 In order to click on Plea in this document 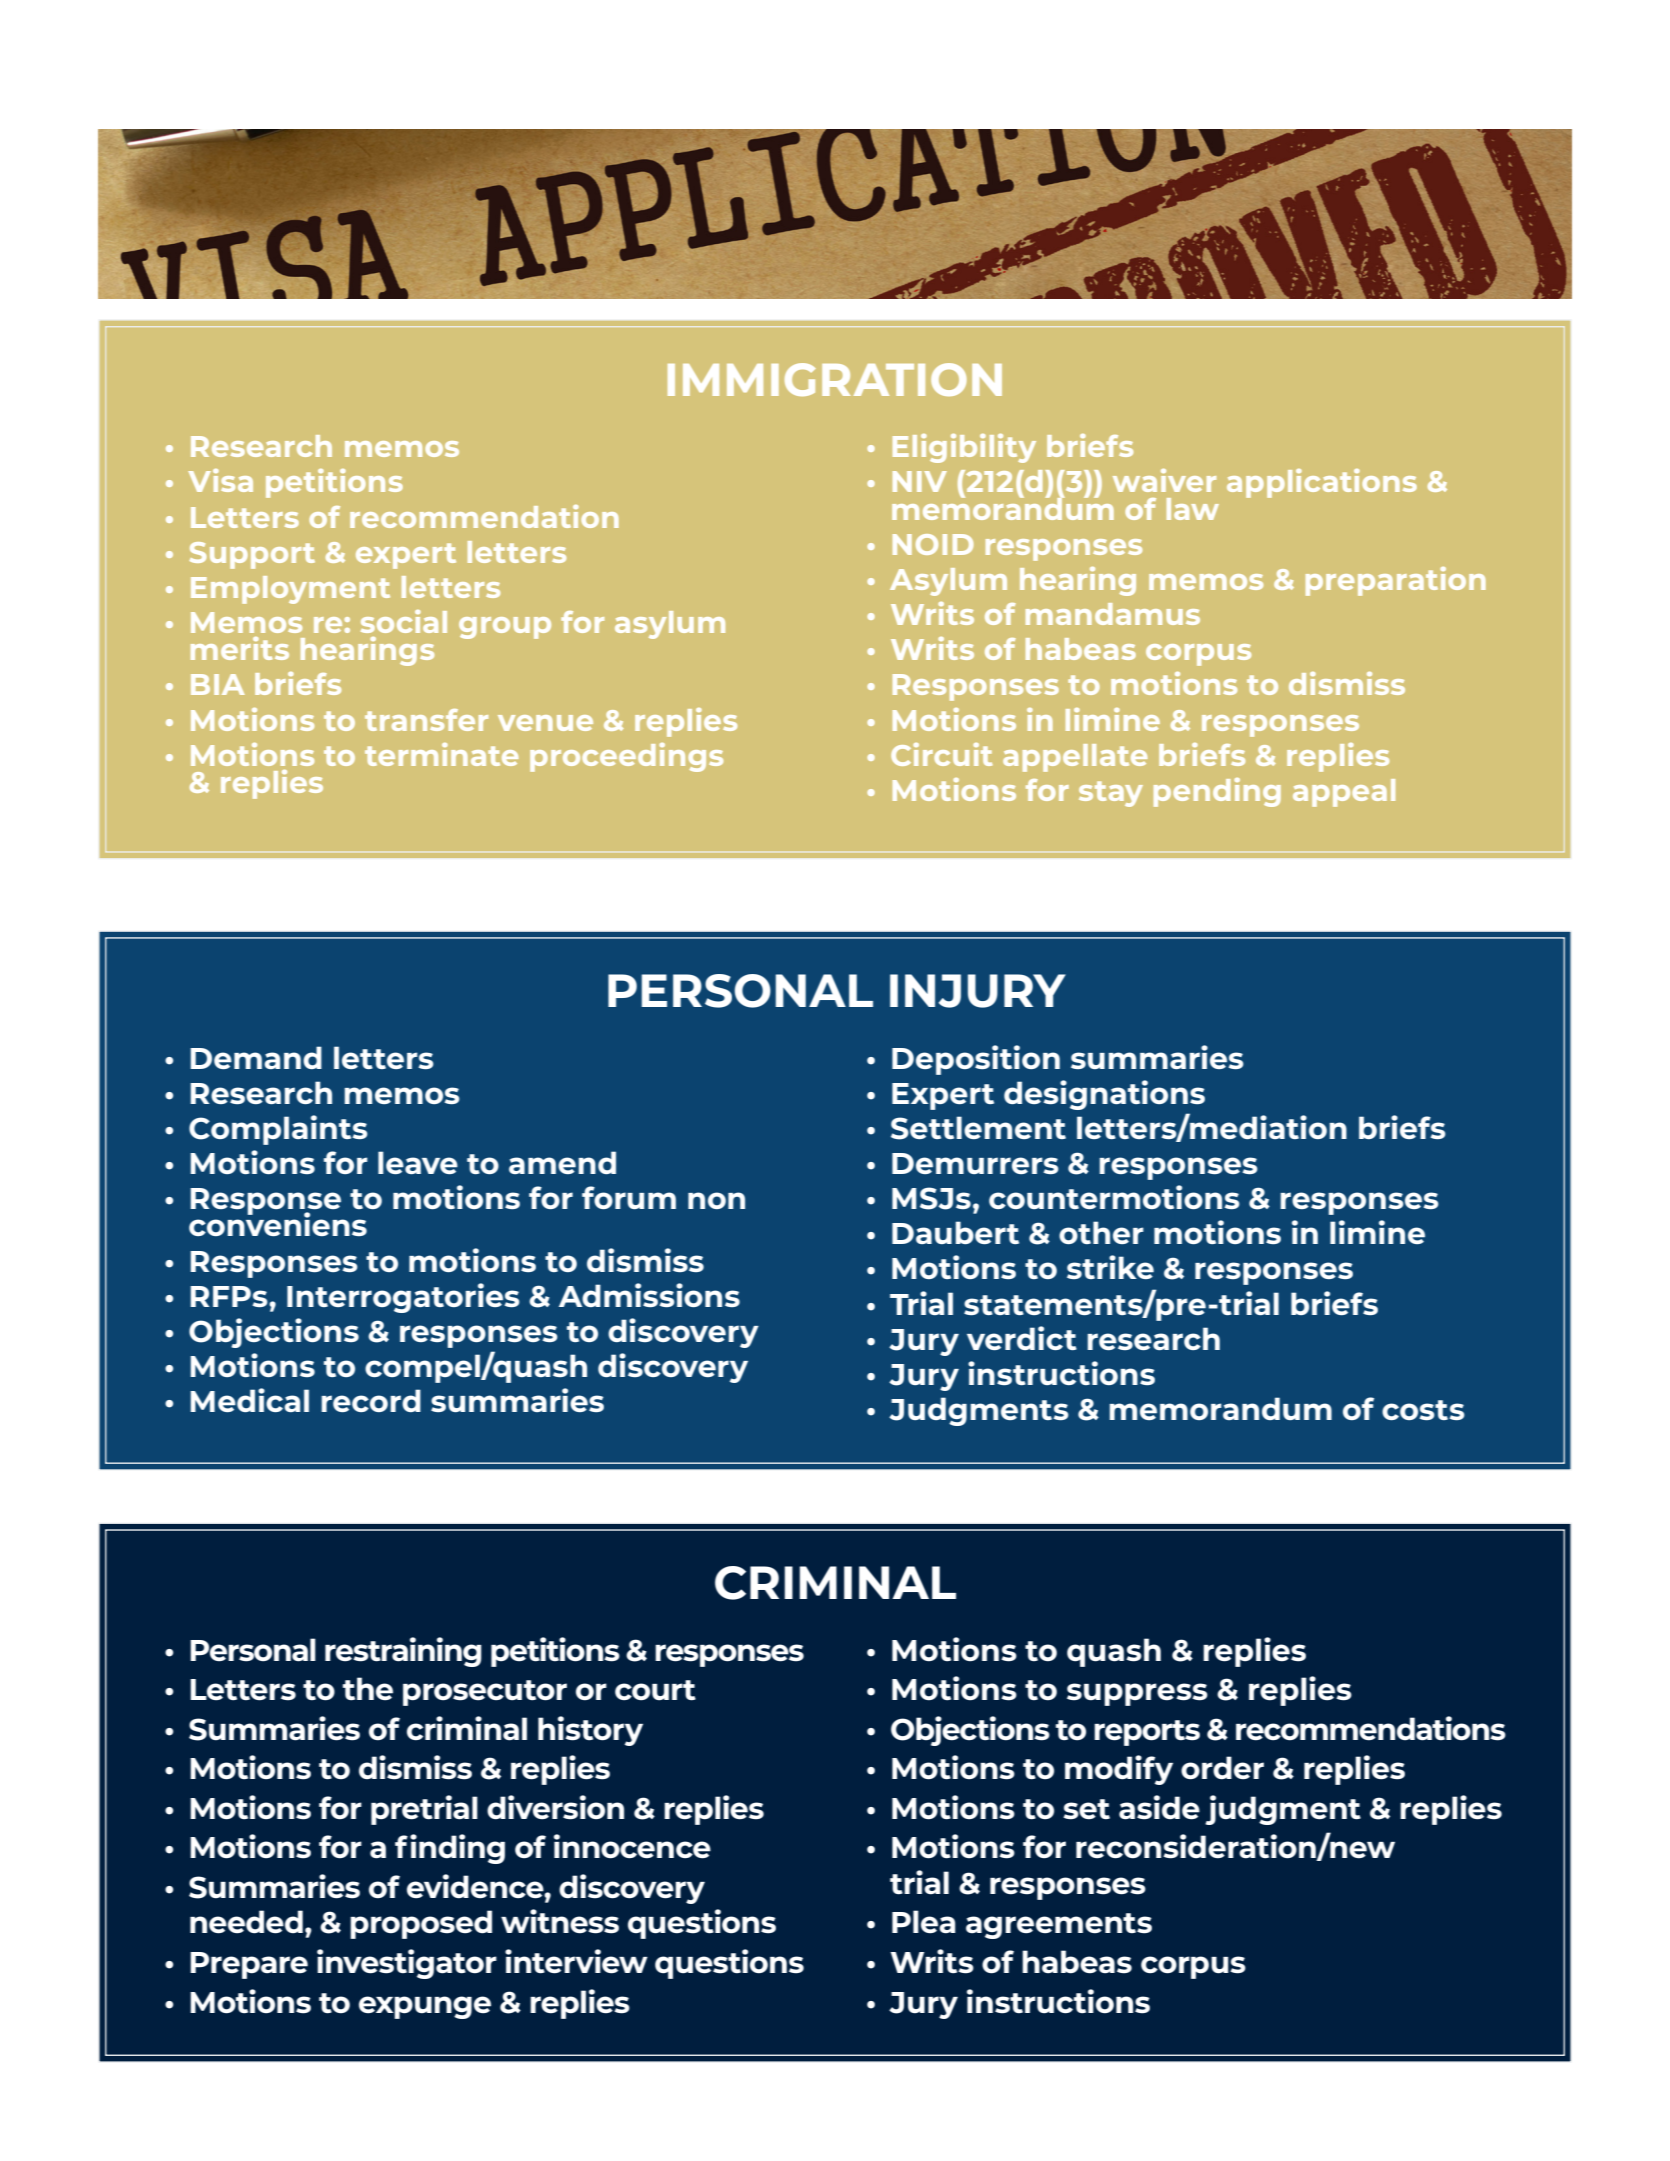, I will do `click(924, 1922)`.
